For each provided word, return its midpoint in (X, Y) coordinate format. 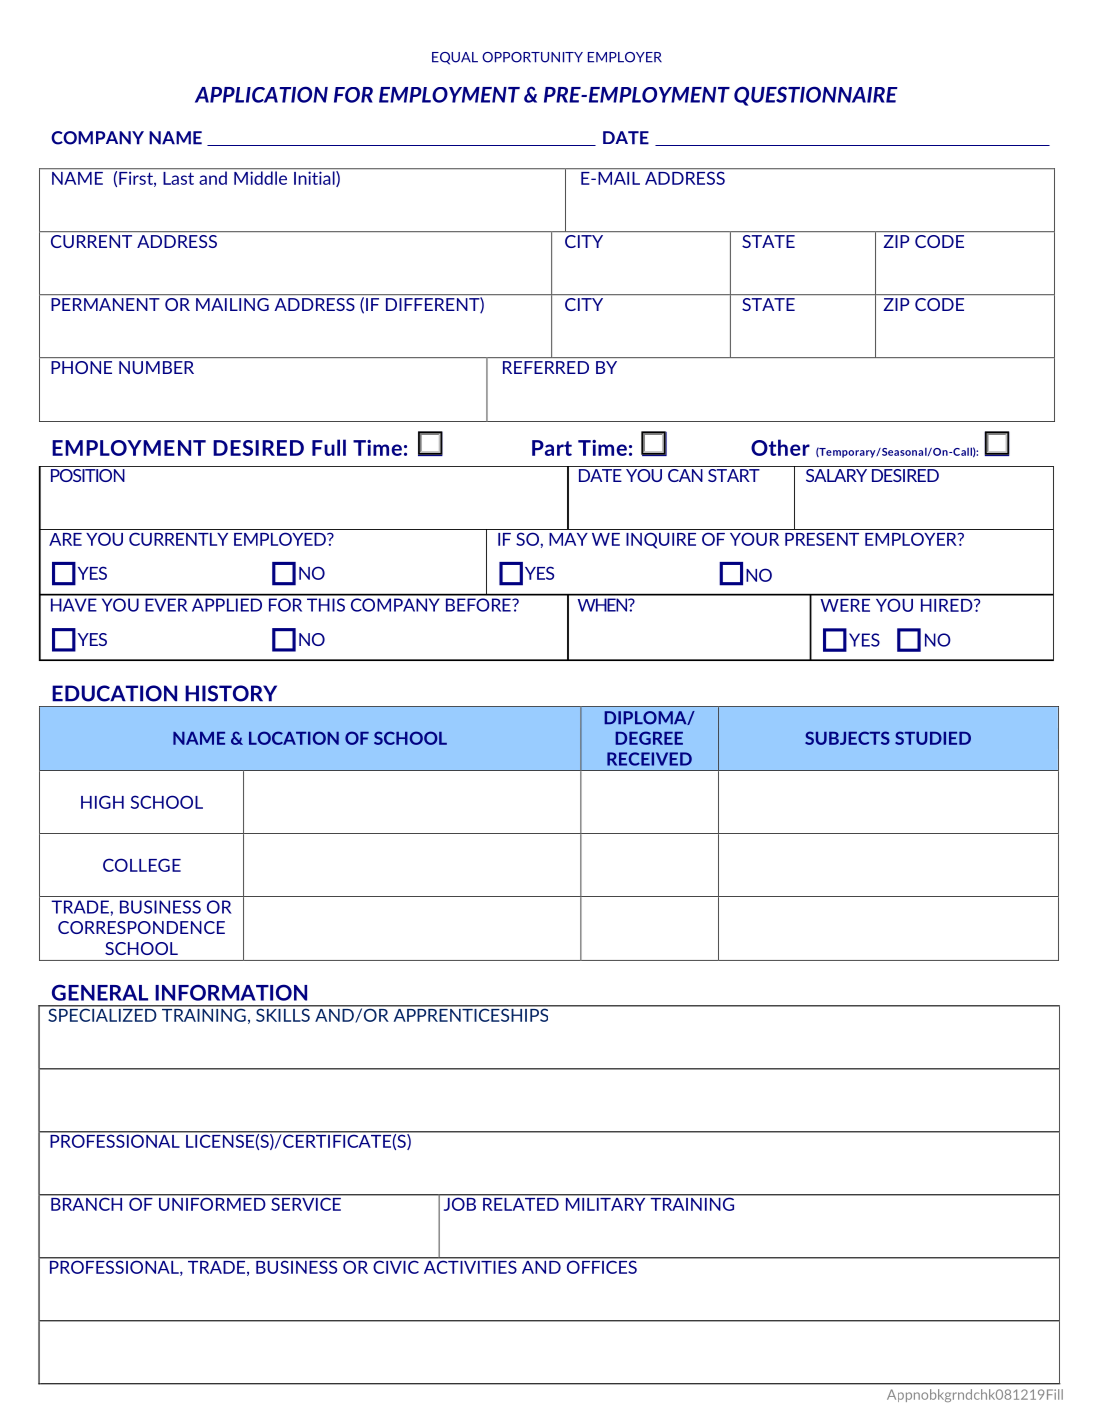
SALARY (836, 474)
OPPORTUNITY (532, 57)
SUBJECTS (847, 738)
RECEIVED (649, 759)
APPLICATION (261, 94)
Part (552, 448)
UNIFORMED (212, 1203)
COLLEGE (142, 865)
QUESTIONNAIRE (816, 96)
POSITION (87, 474)
